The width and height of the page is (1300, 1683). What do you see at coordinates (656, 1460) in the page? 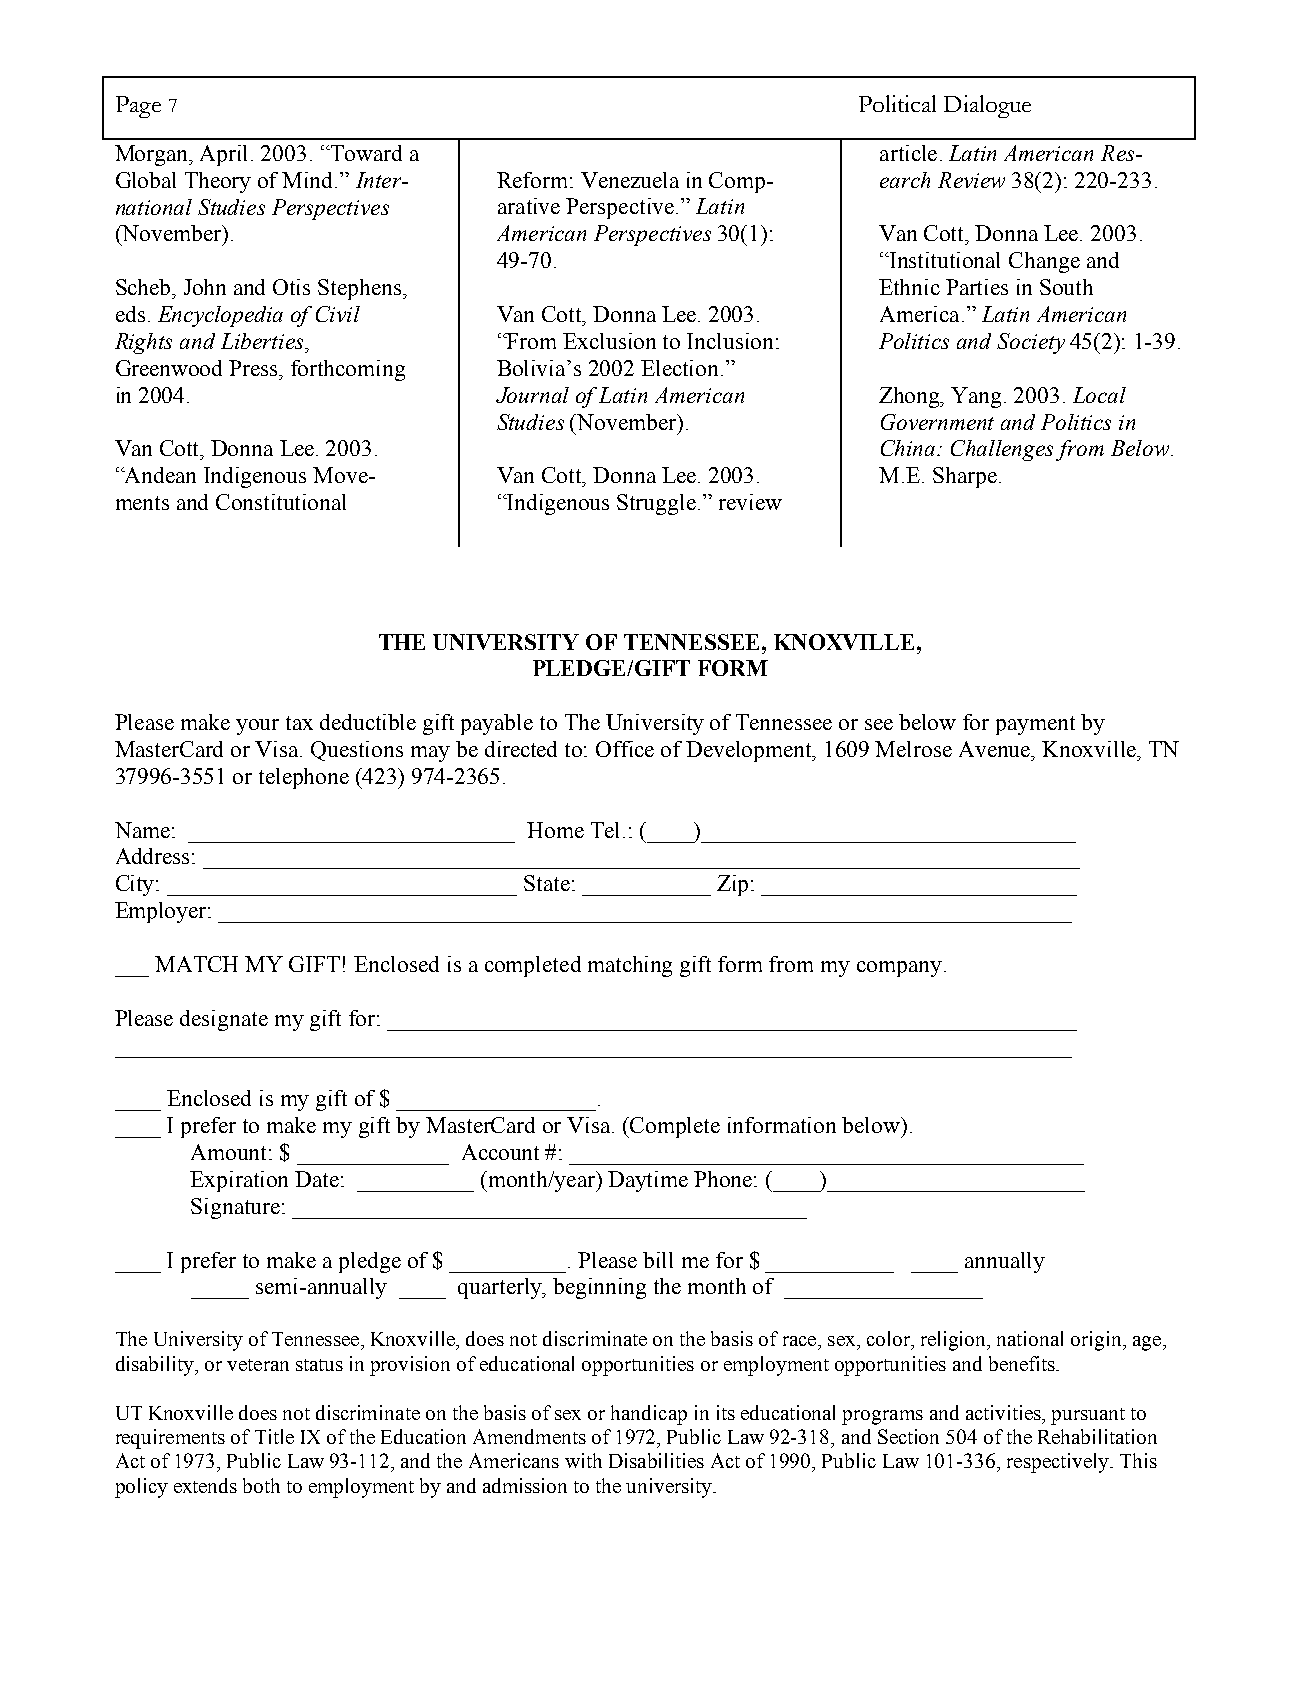
I see `Disabilities` at bounding box center [656, 1460].
